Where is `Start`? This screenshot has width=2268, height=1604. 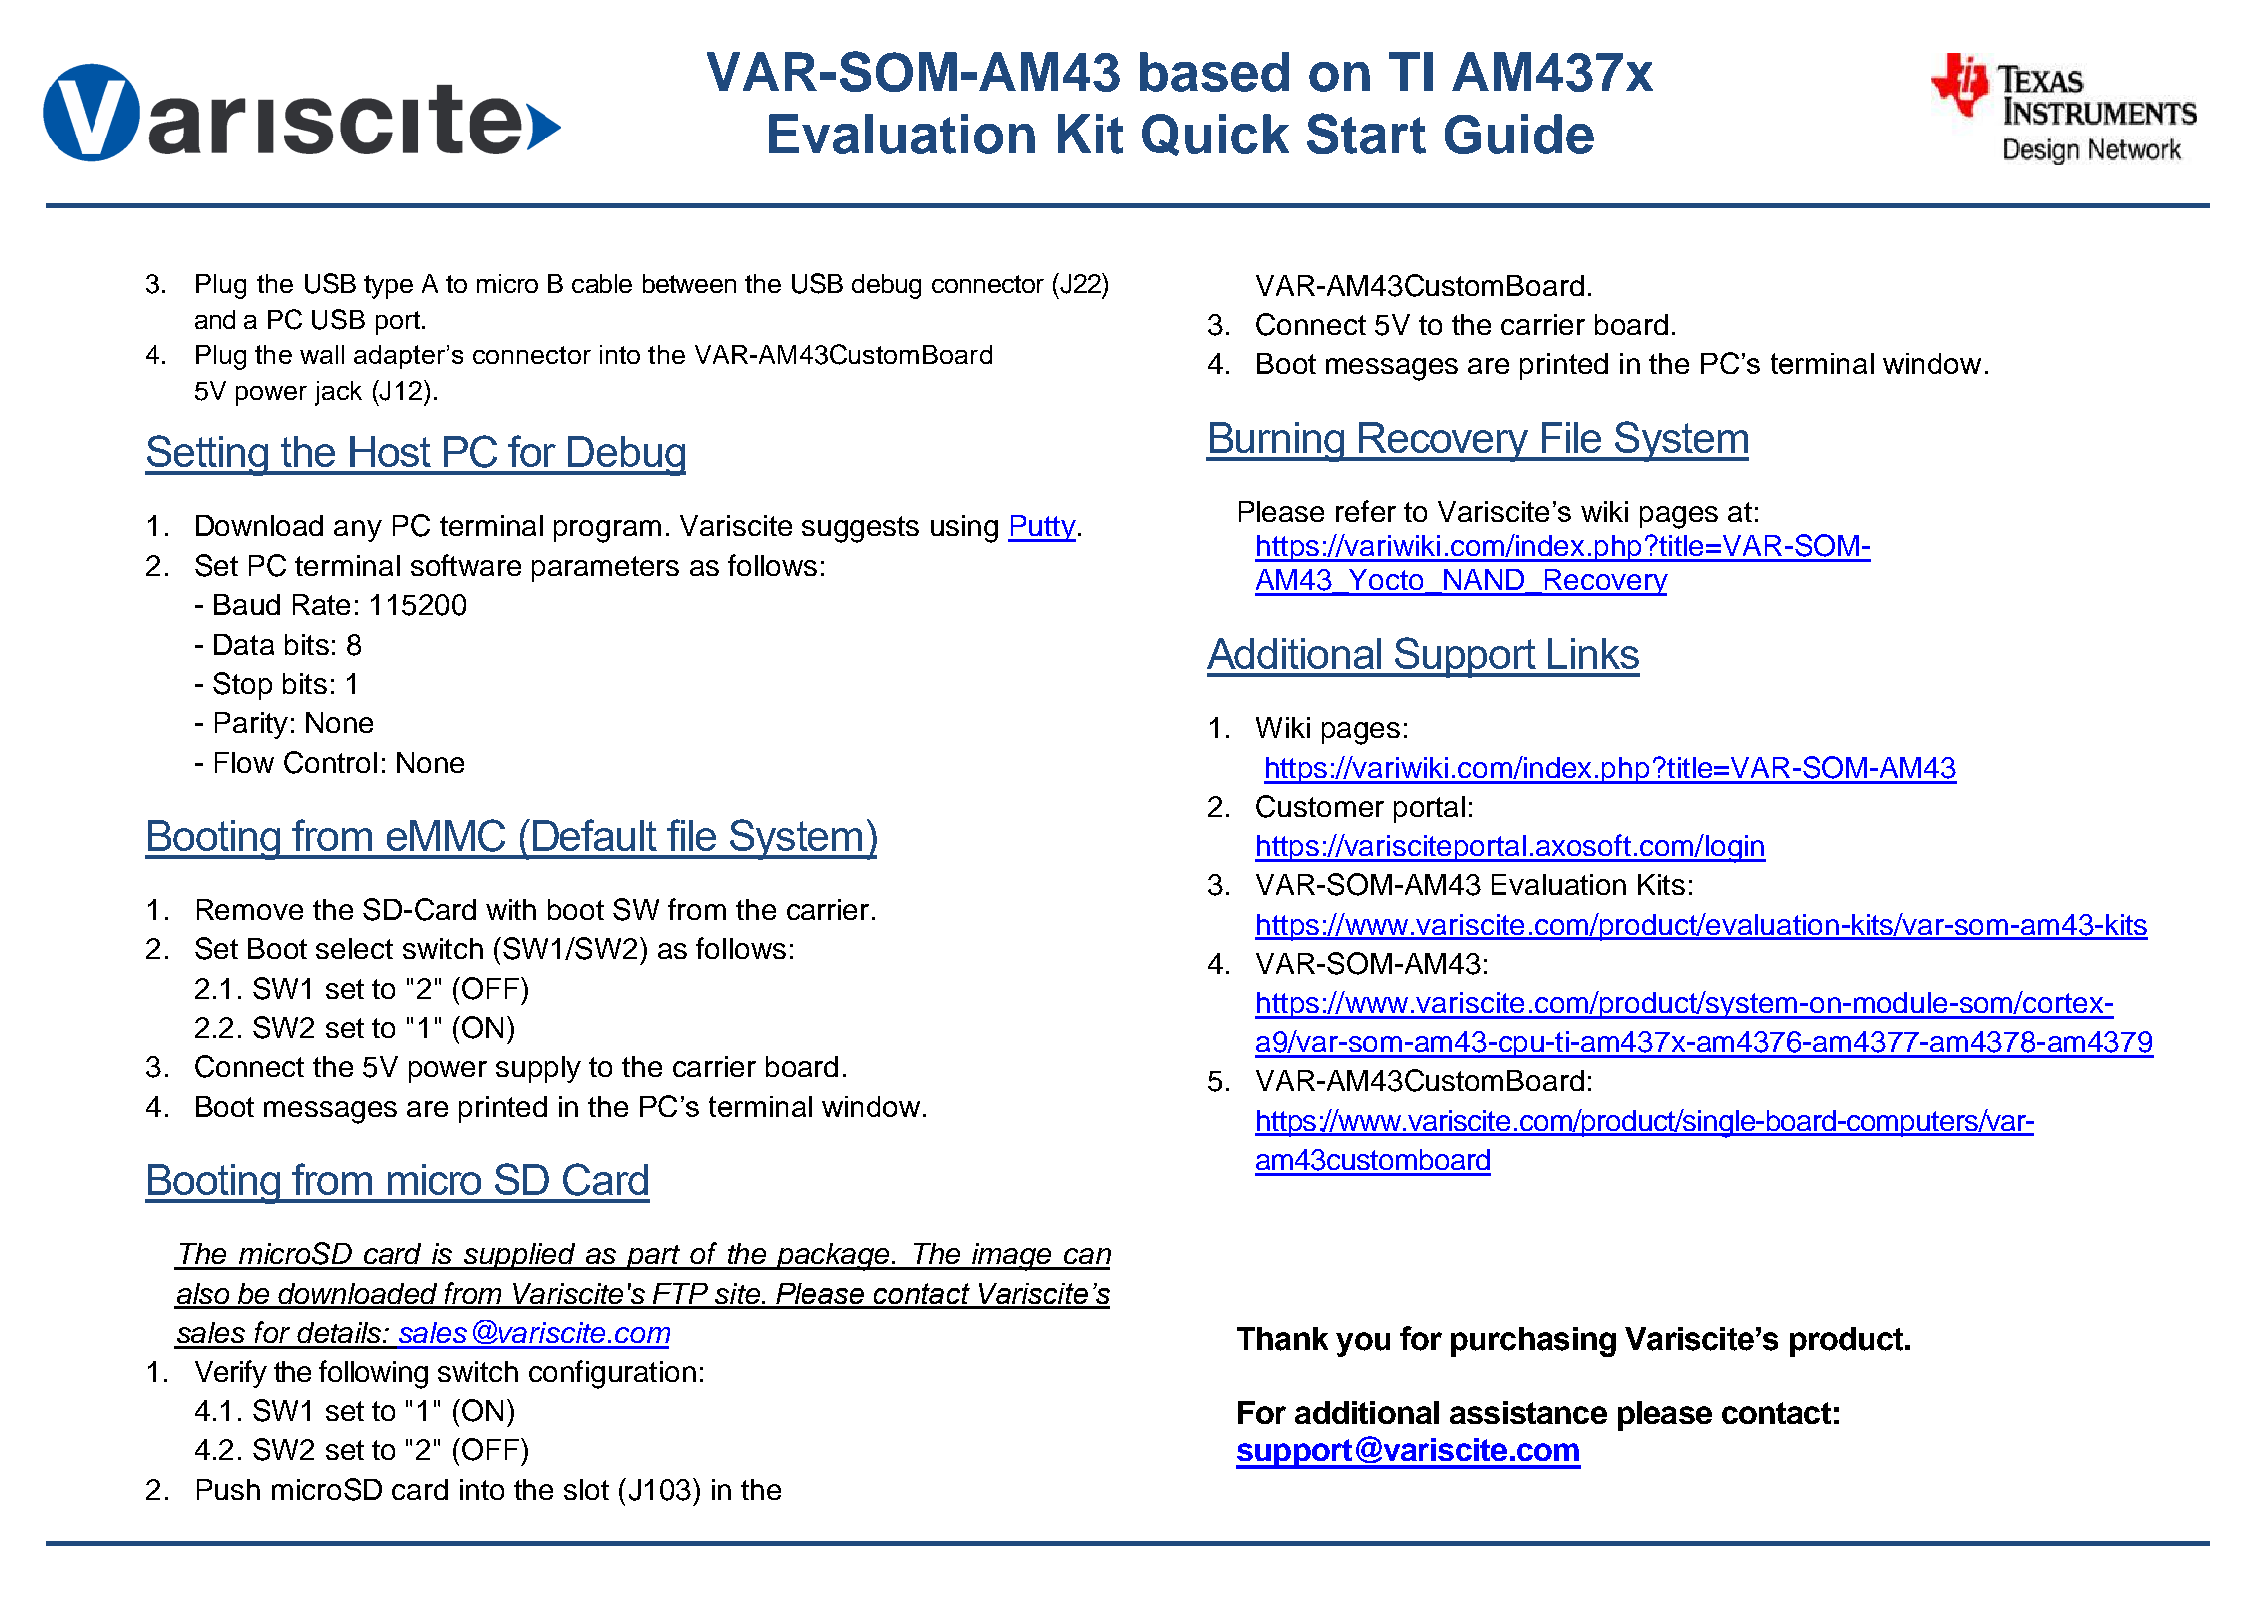
Start is located at coordinates (1366, 133).
